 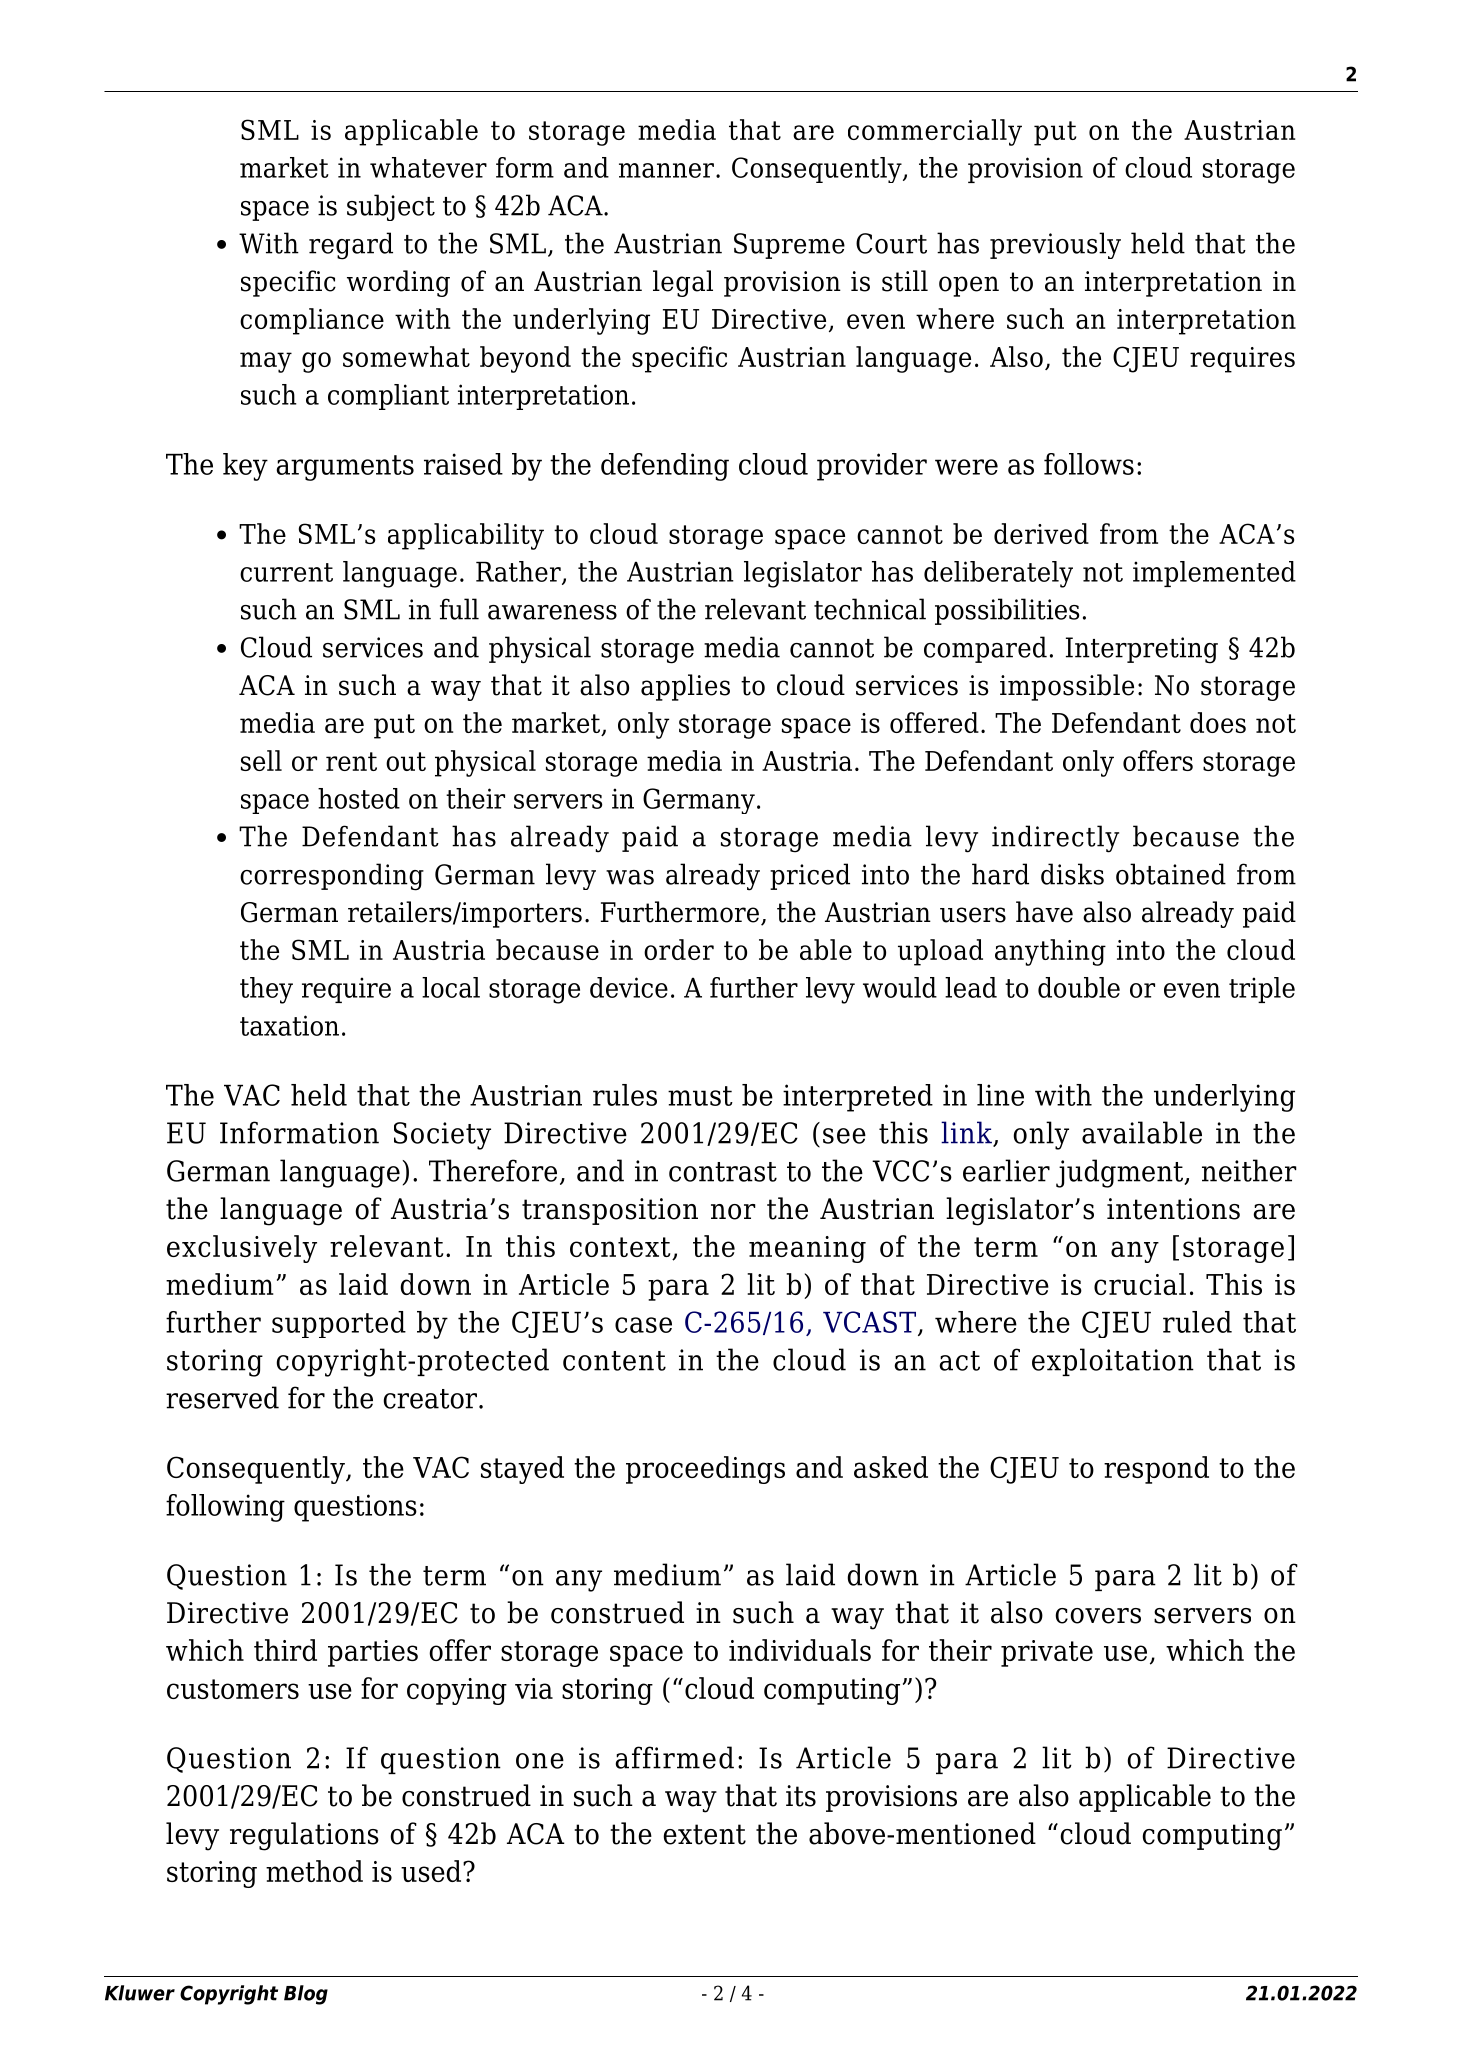 I want to click on derived, so click(x=1041, y=533).
